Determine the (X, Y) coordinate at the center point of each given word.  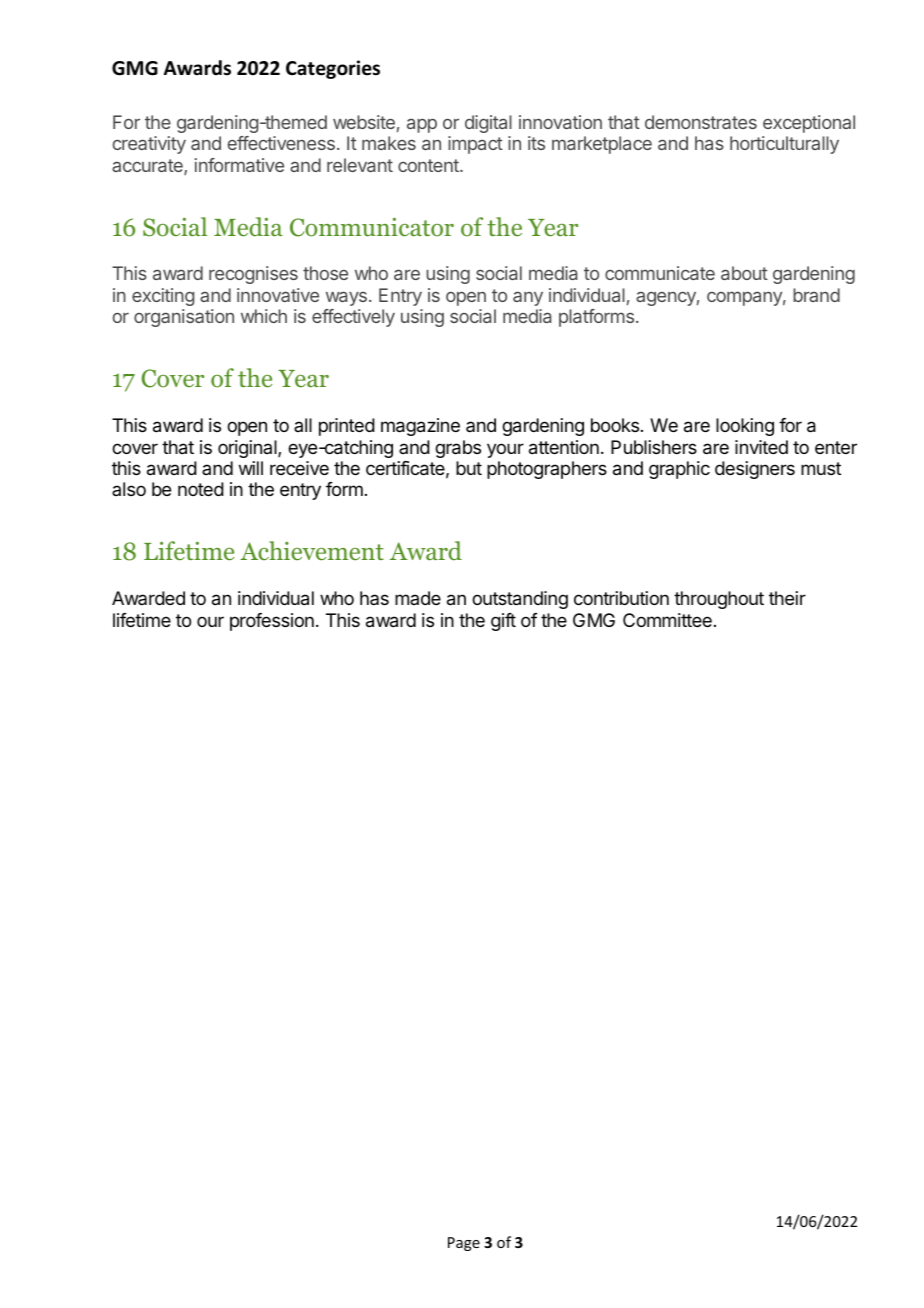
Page (464, 1244)
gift (503, 622)
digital (488, 124)
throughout (719, 600)
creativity (149, 145)
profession (272, 622)
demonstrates (701, 122)
